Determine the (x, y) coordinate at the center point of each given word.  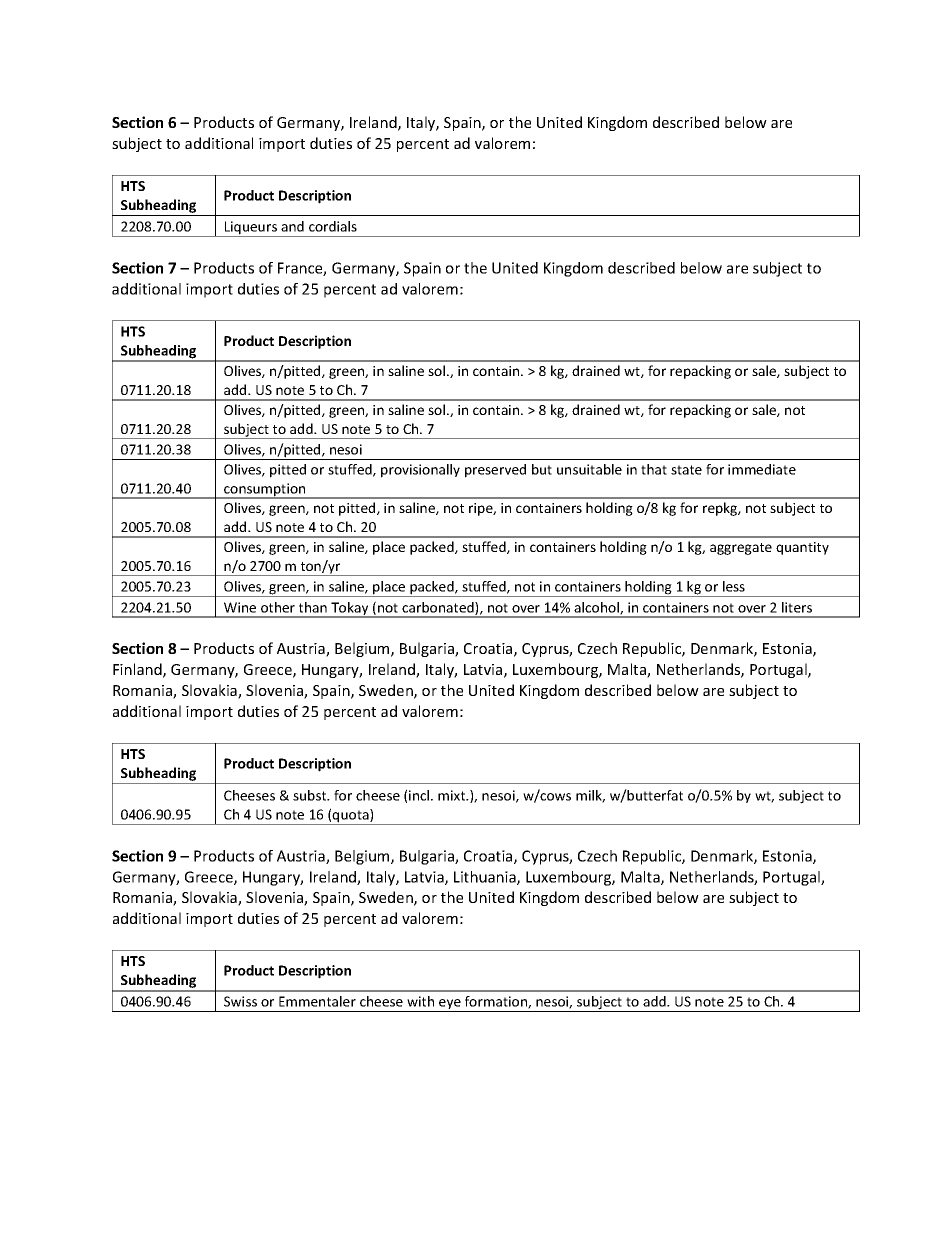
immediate (762, 469)
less (734, 586)
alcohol (597, 608)
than (313, 607)
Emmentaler (317, 1001)
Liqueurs (251, 229)
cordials (333, 226)
